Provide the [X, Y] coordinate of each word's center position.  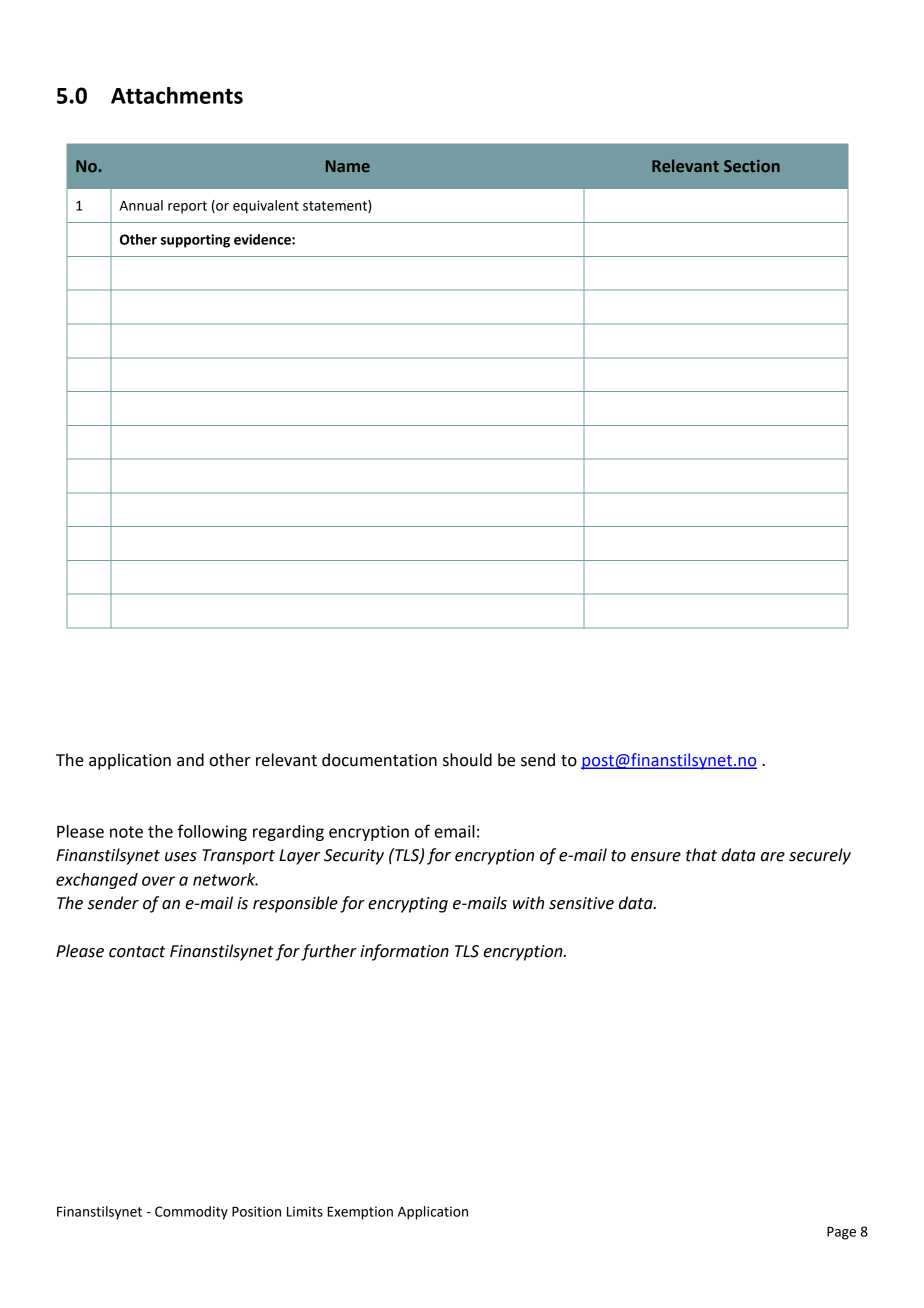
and [190, 760]
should [467, 760]
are [773, 857]
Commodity [191, 1213]
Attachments [177, 95]
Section [752, 166]
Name [348, 166]
